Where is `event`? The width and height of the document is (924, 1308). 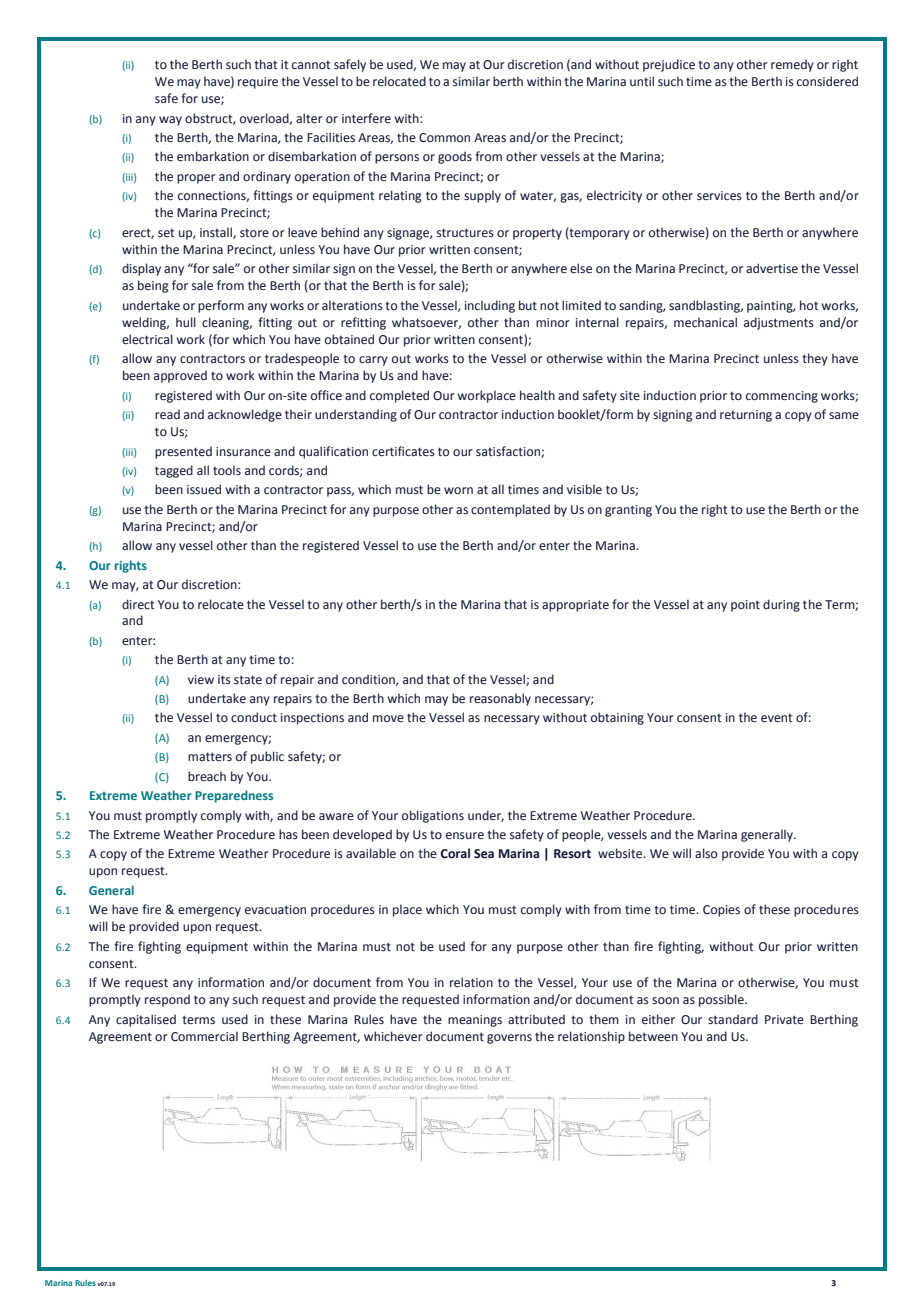
event is located at coordinates (777, 718).
